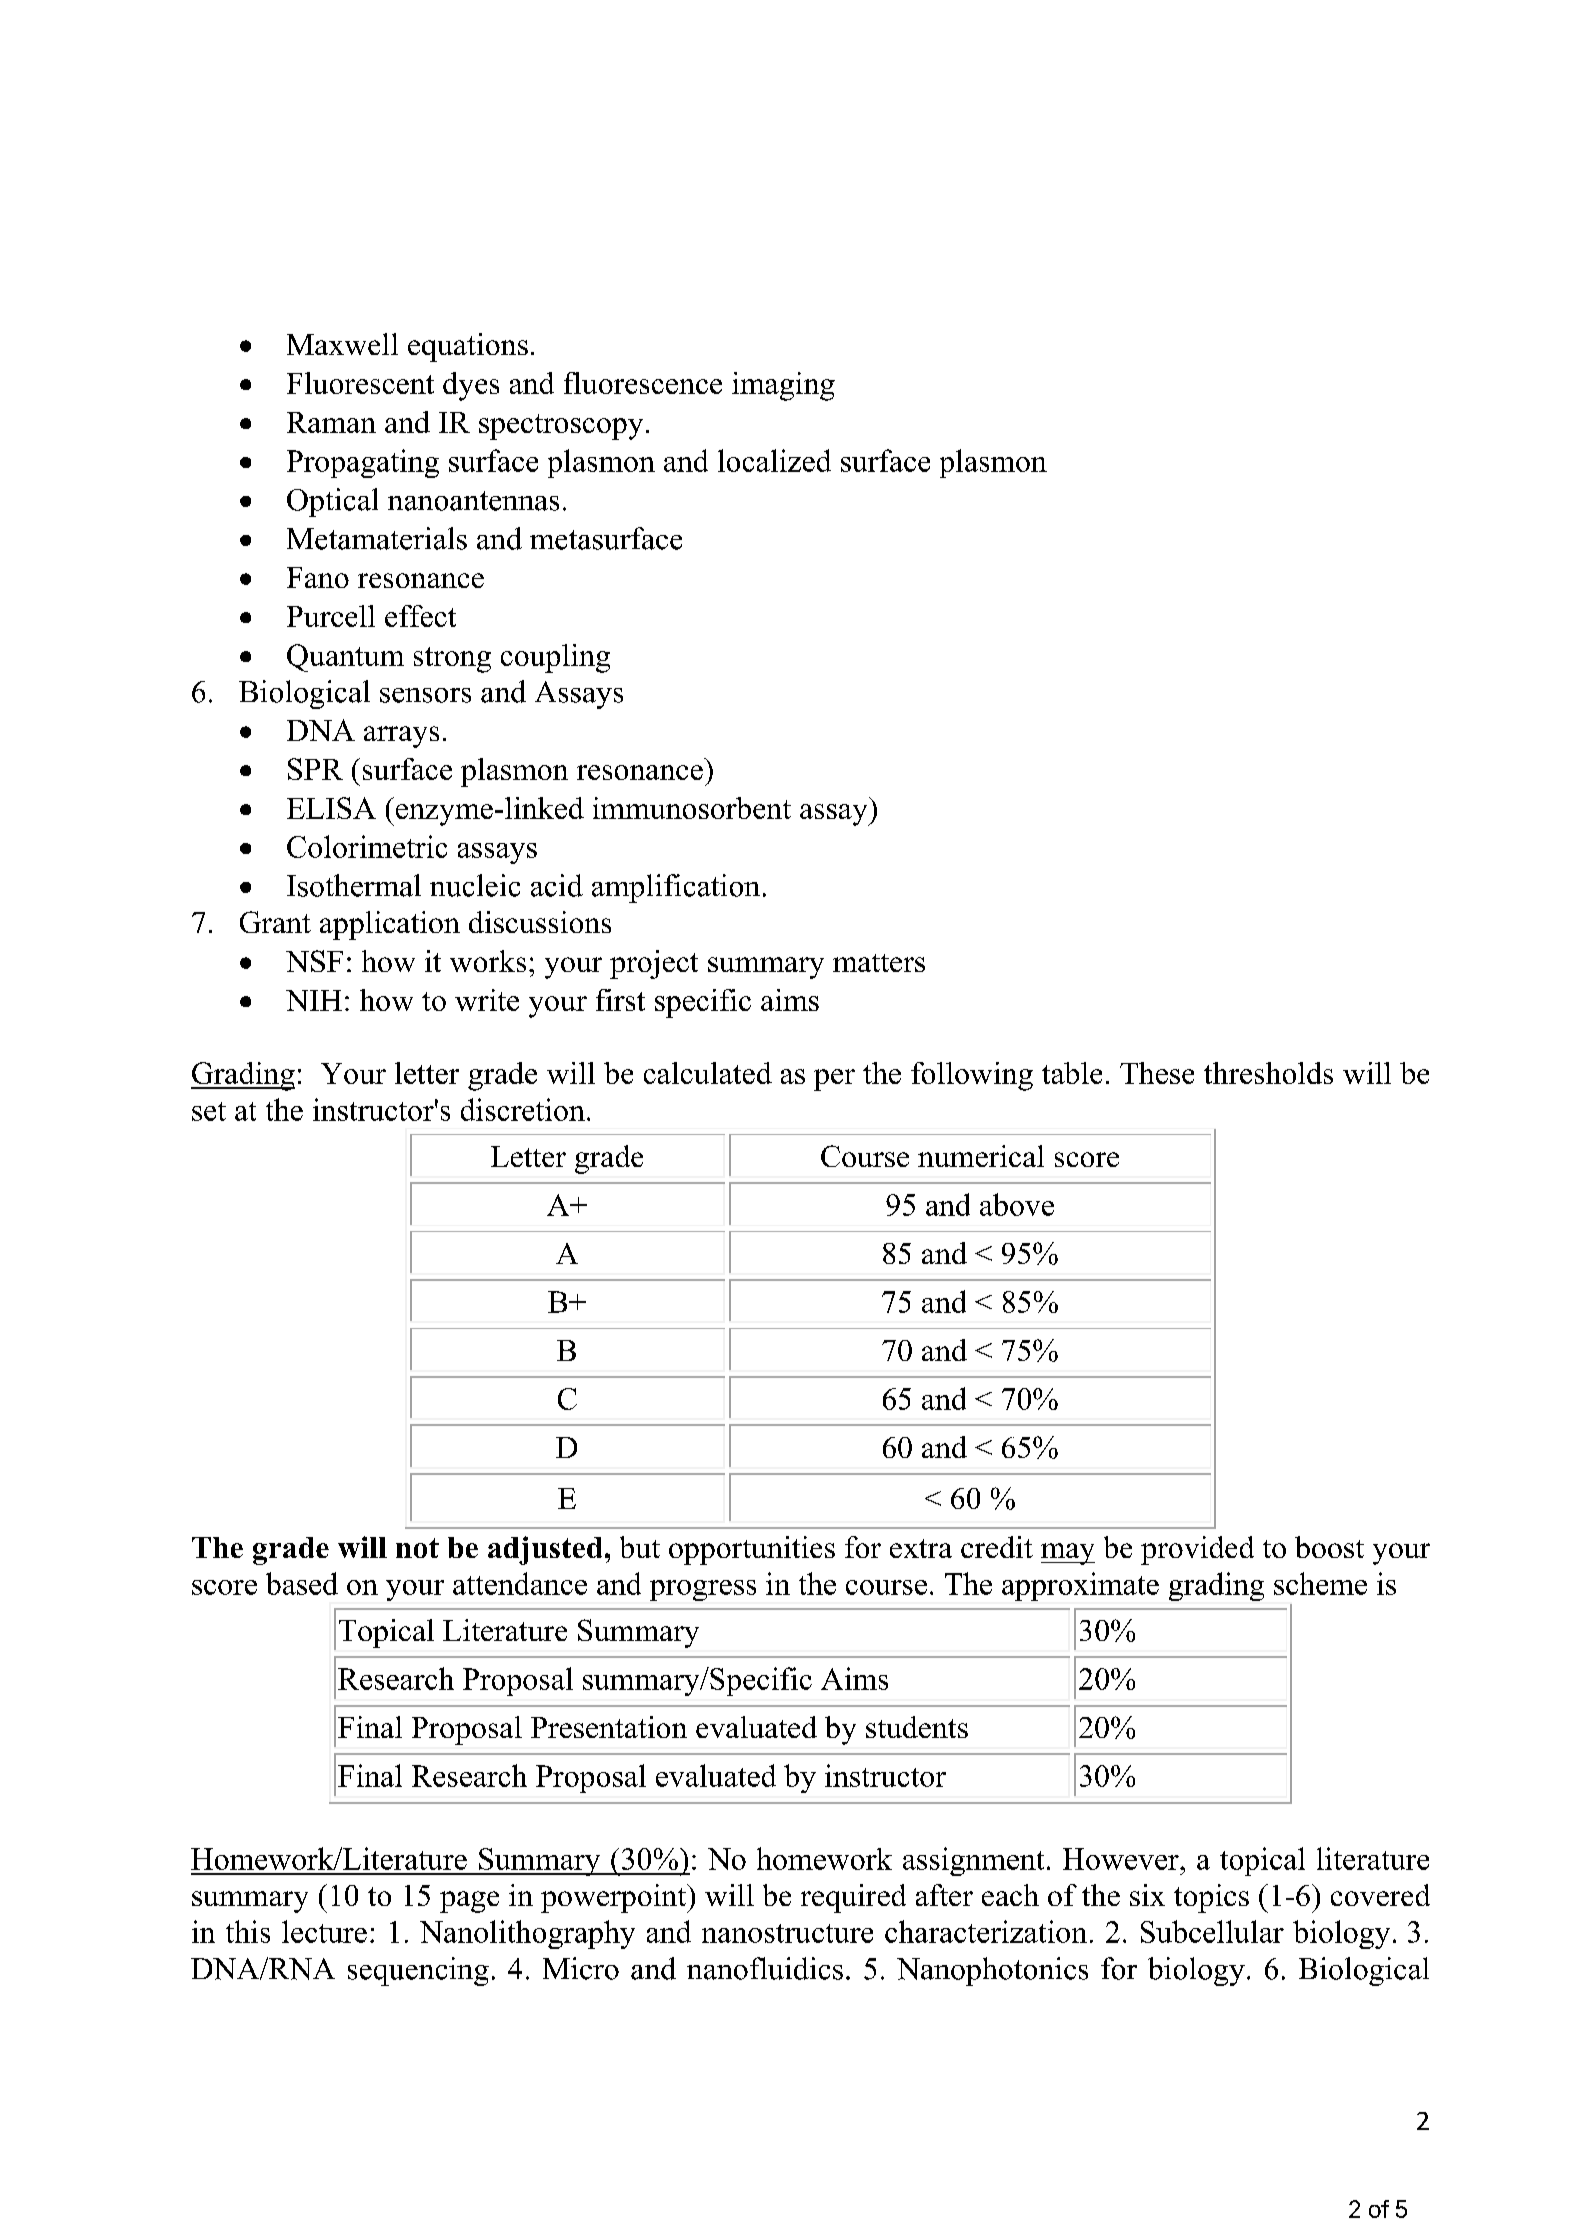 Image resolution: width=1576 pixels, height=2231 pixels. What do you see at coordinates (324, 1931) in the page?
I see `lecture` at bounding box center [324, 1931].
